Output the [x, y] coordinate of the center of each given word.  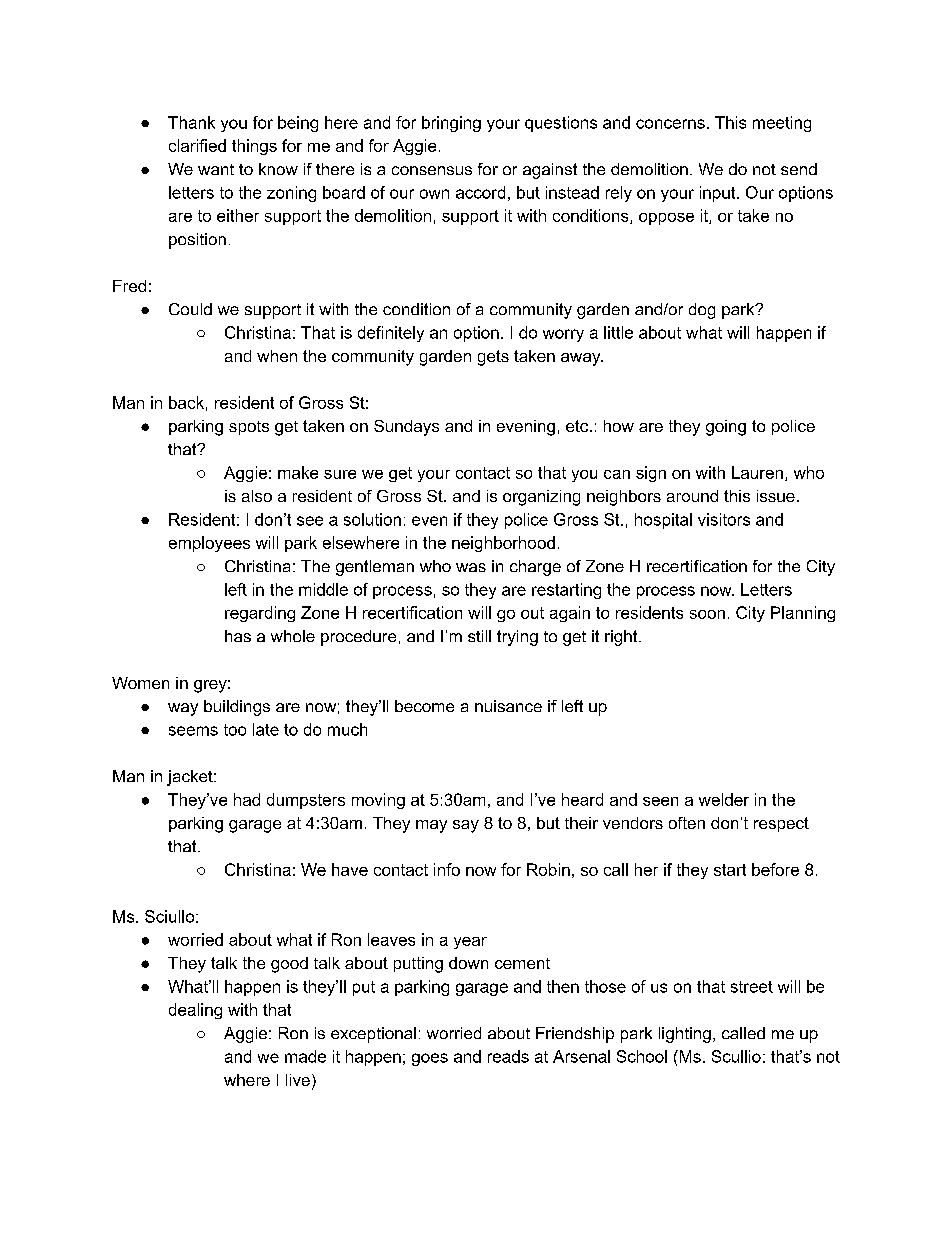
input [719, 194]
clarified [197, 145]
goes [430, 1059]
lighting [685, 1035]
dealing [195, 1011]
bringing [451, 124]
